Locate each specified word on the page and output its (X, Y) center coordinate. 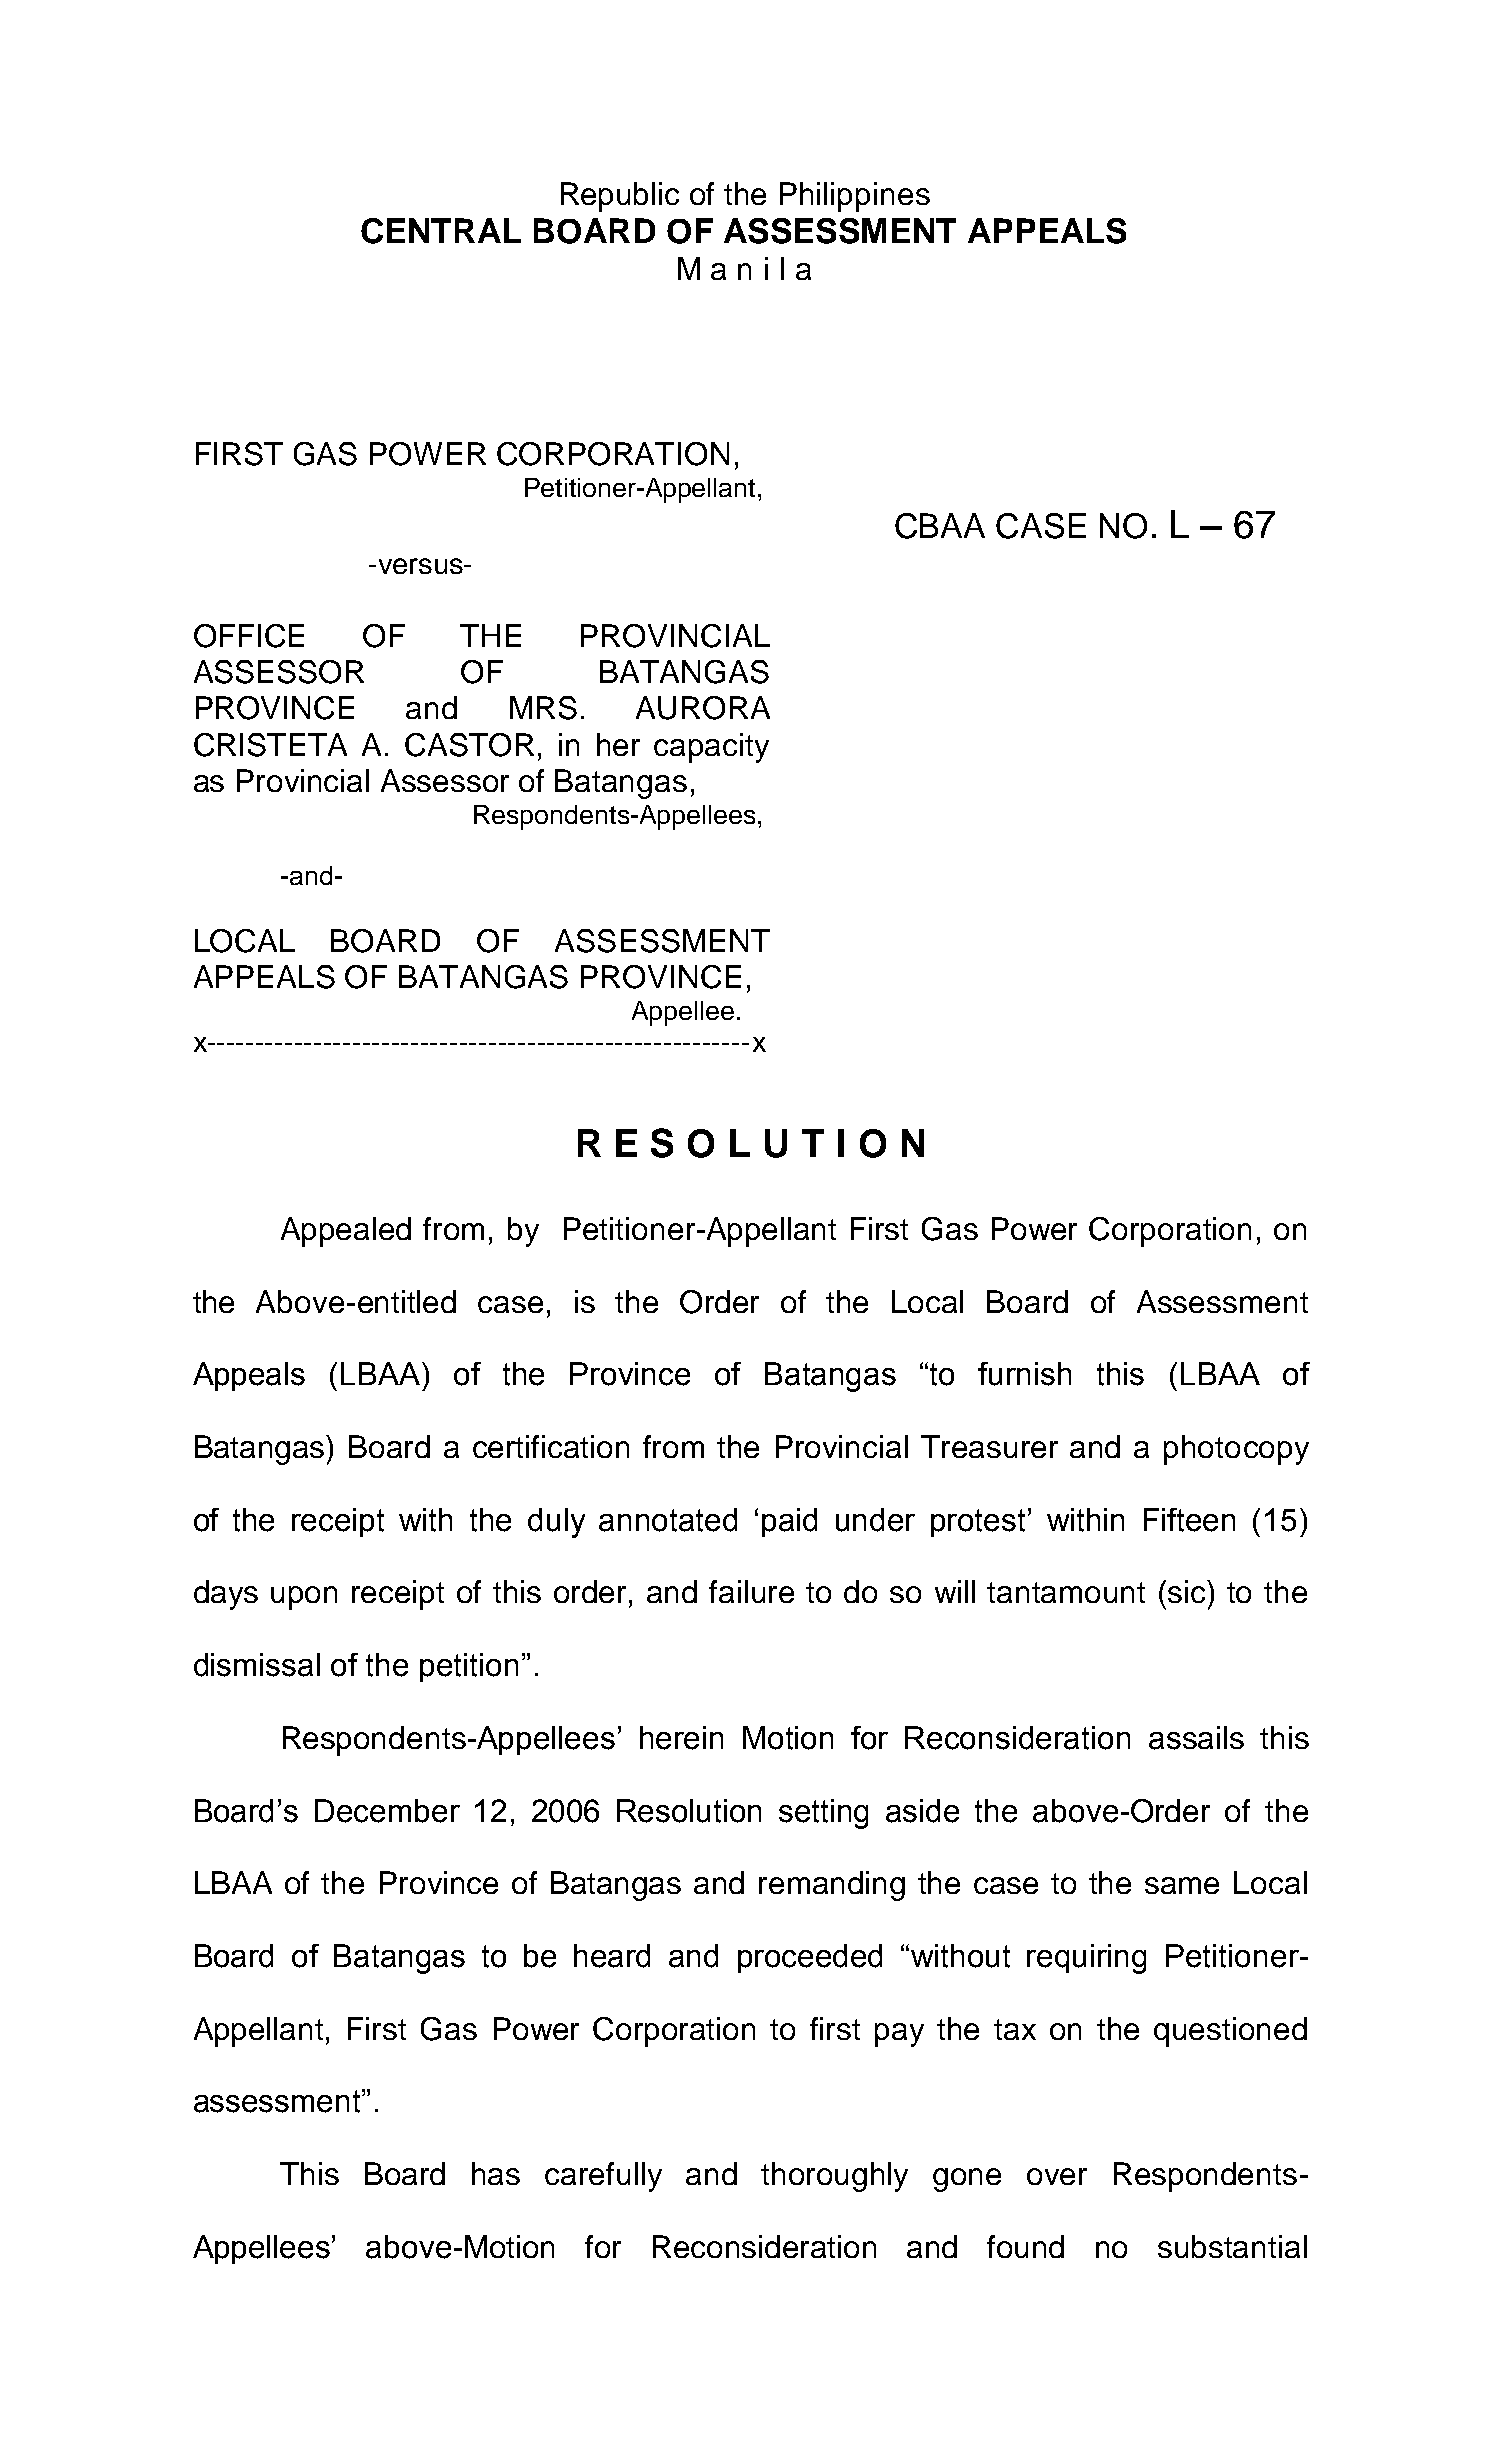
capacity (711, 748)
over (1057, 2176)
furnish (1024, 1374)
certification (551, 1446)
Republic (620, 197)
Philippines (855, 197)
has (496, 2173)
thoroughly (834, 2177)
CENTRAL (441, 231)
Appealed (346, 1232)
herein (681, 1738)
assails (1196, 1738)
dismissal (257, 1665)
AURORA (703, 708)
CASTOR (469, 745)
